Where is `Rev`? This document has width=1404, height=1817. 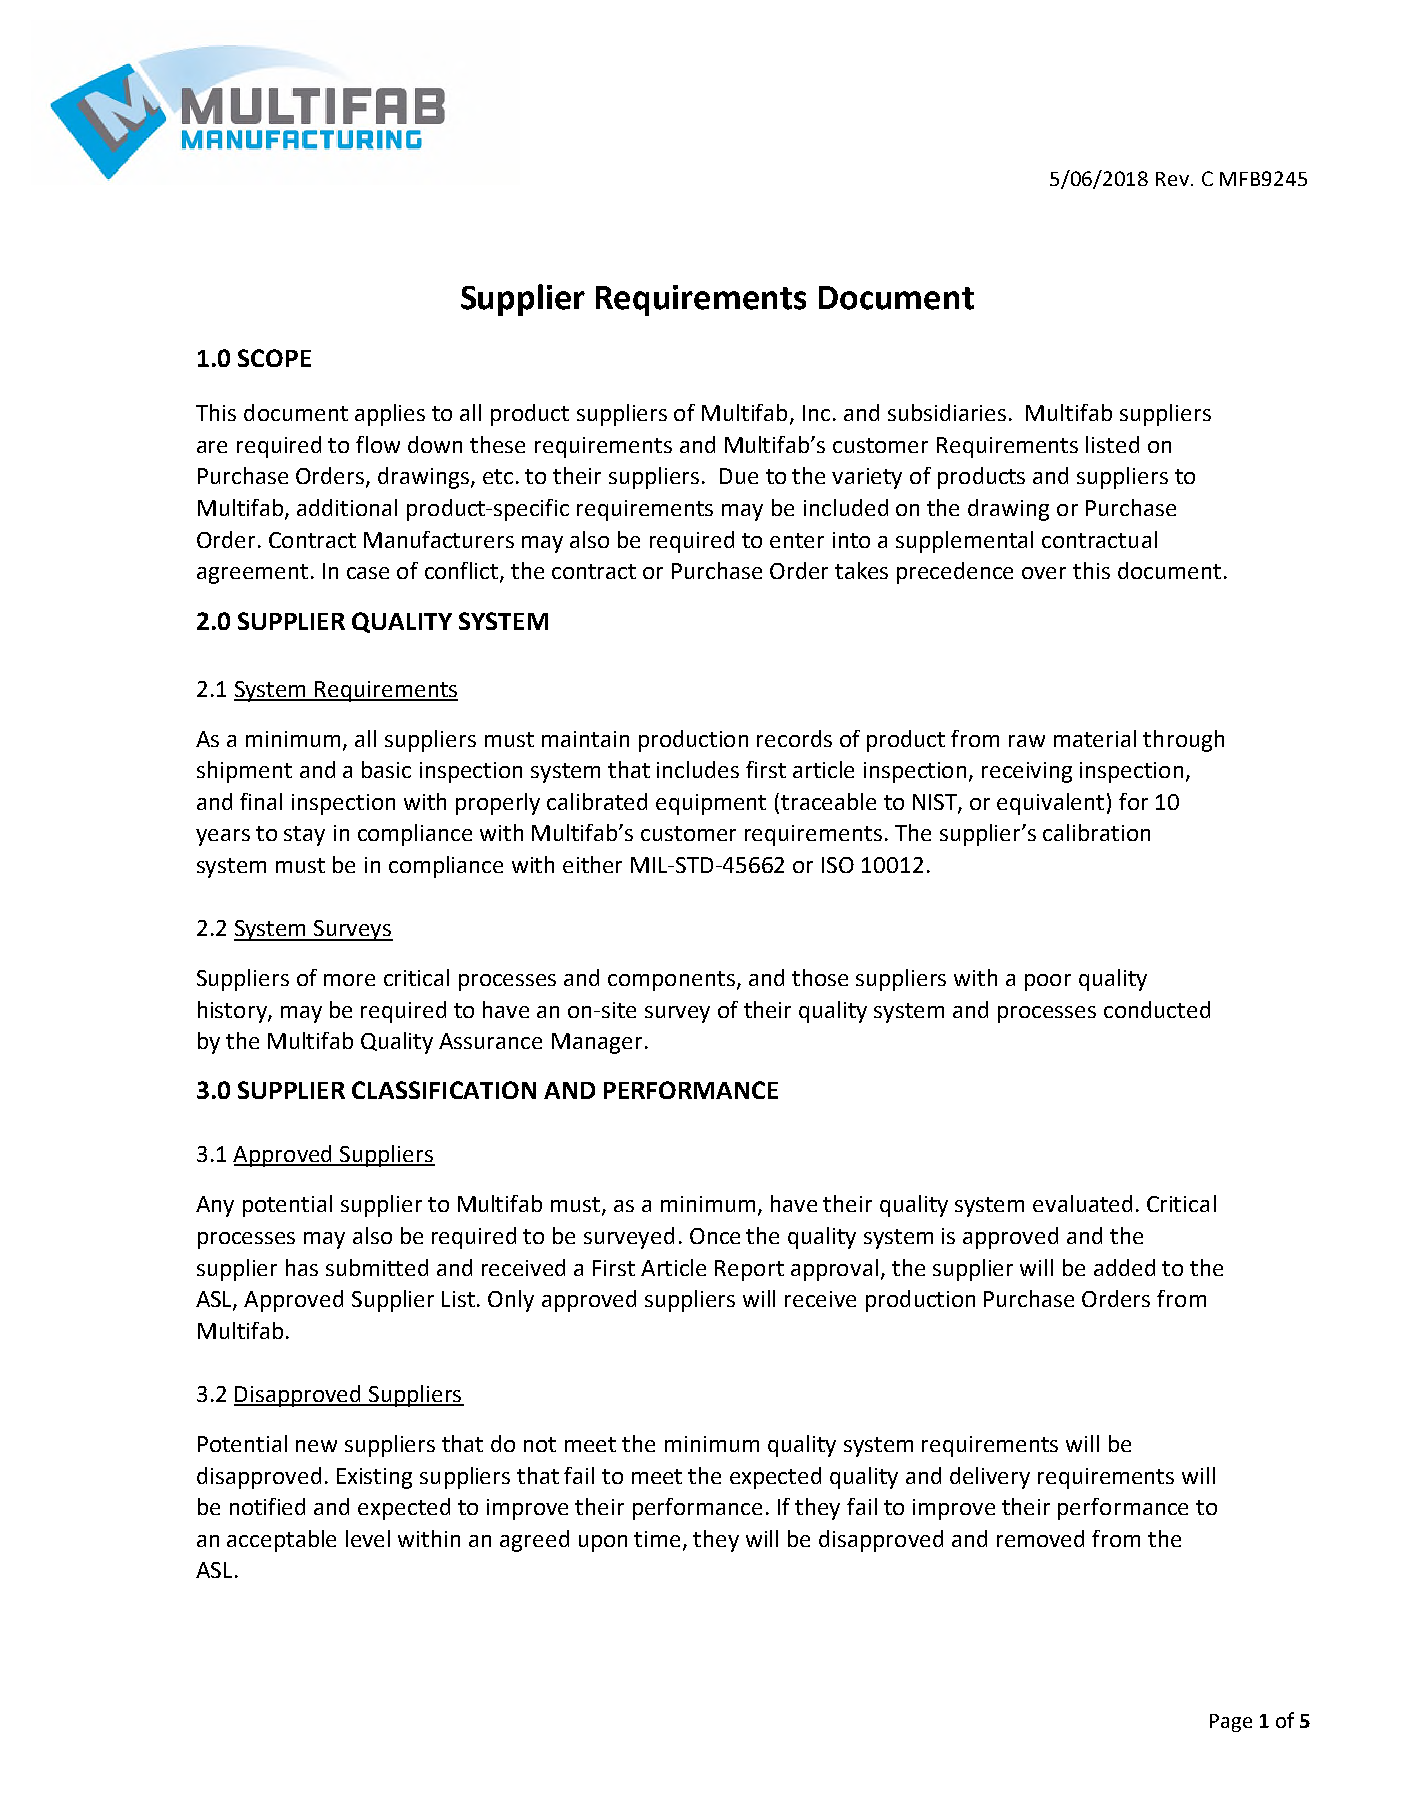 Rev is located at coordinates (1174, 179).
